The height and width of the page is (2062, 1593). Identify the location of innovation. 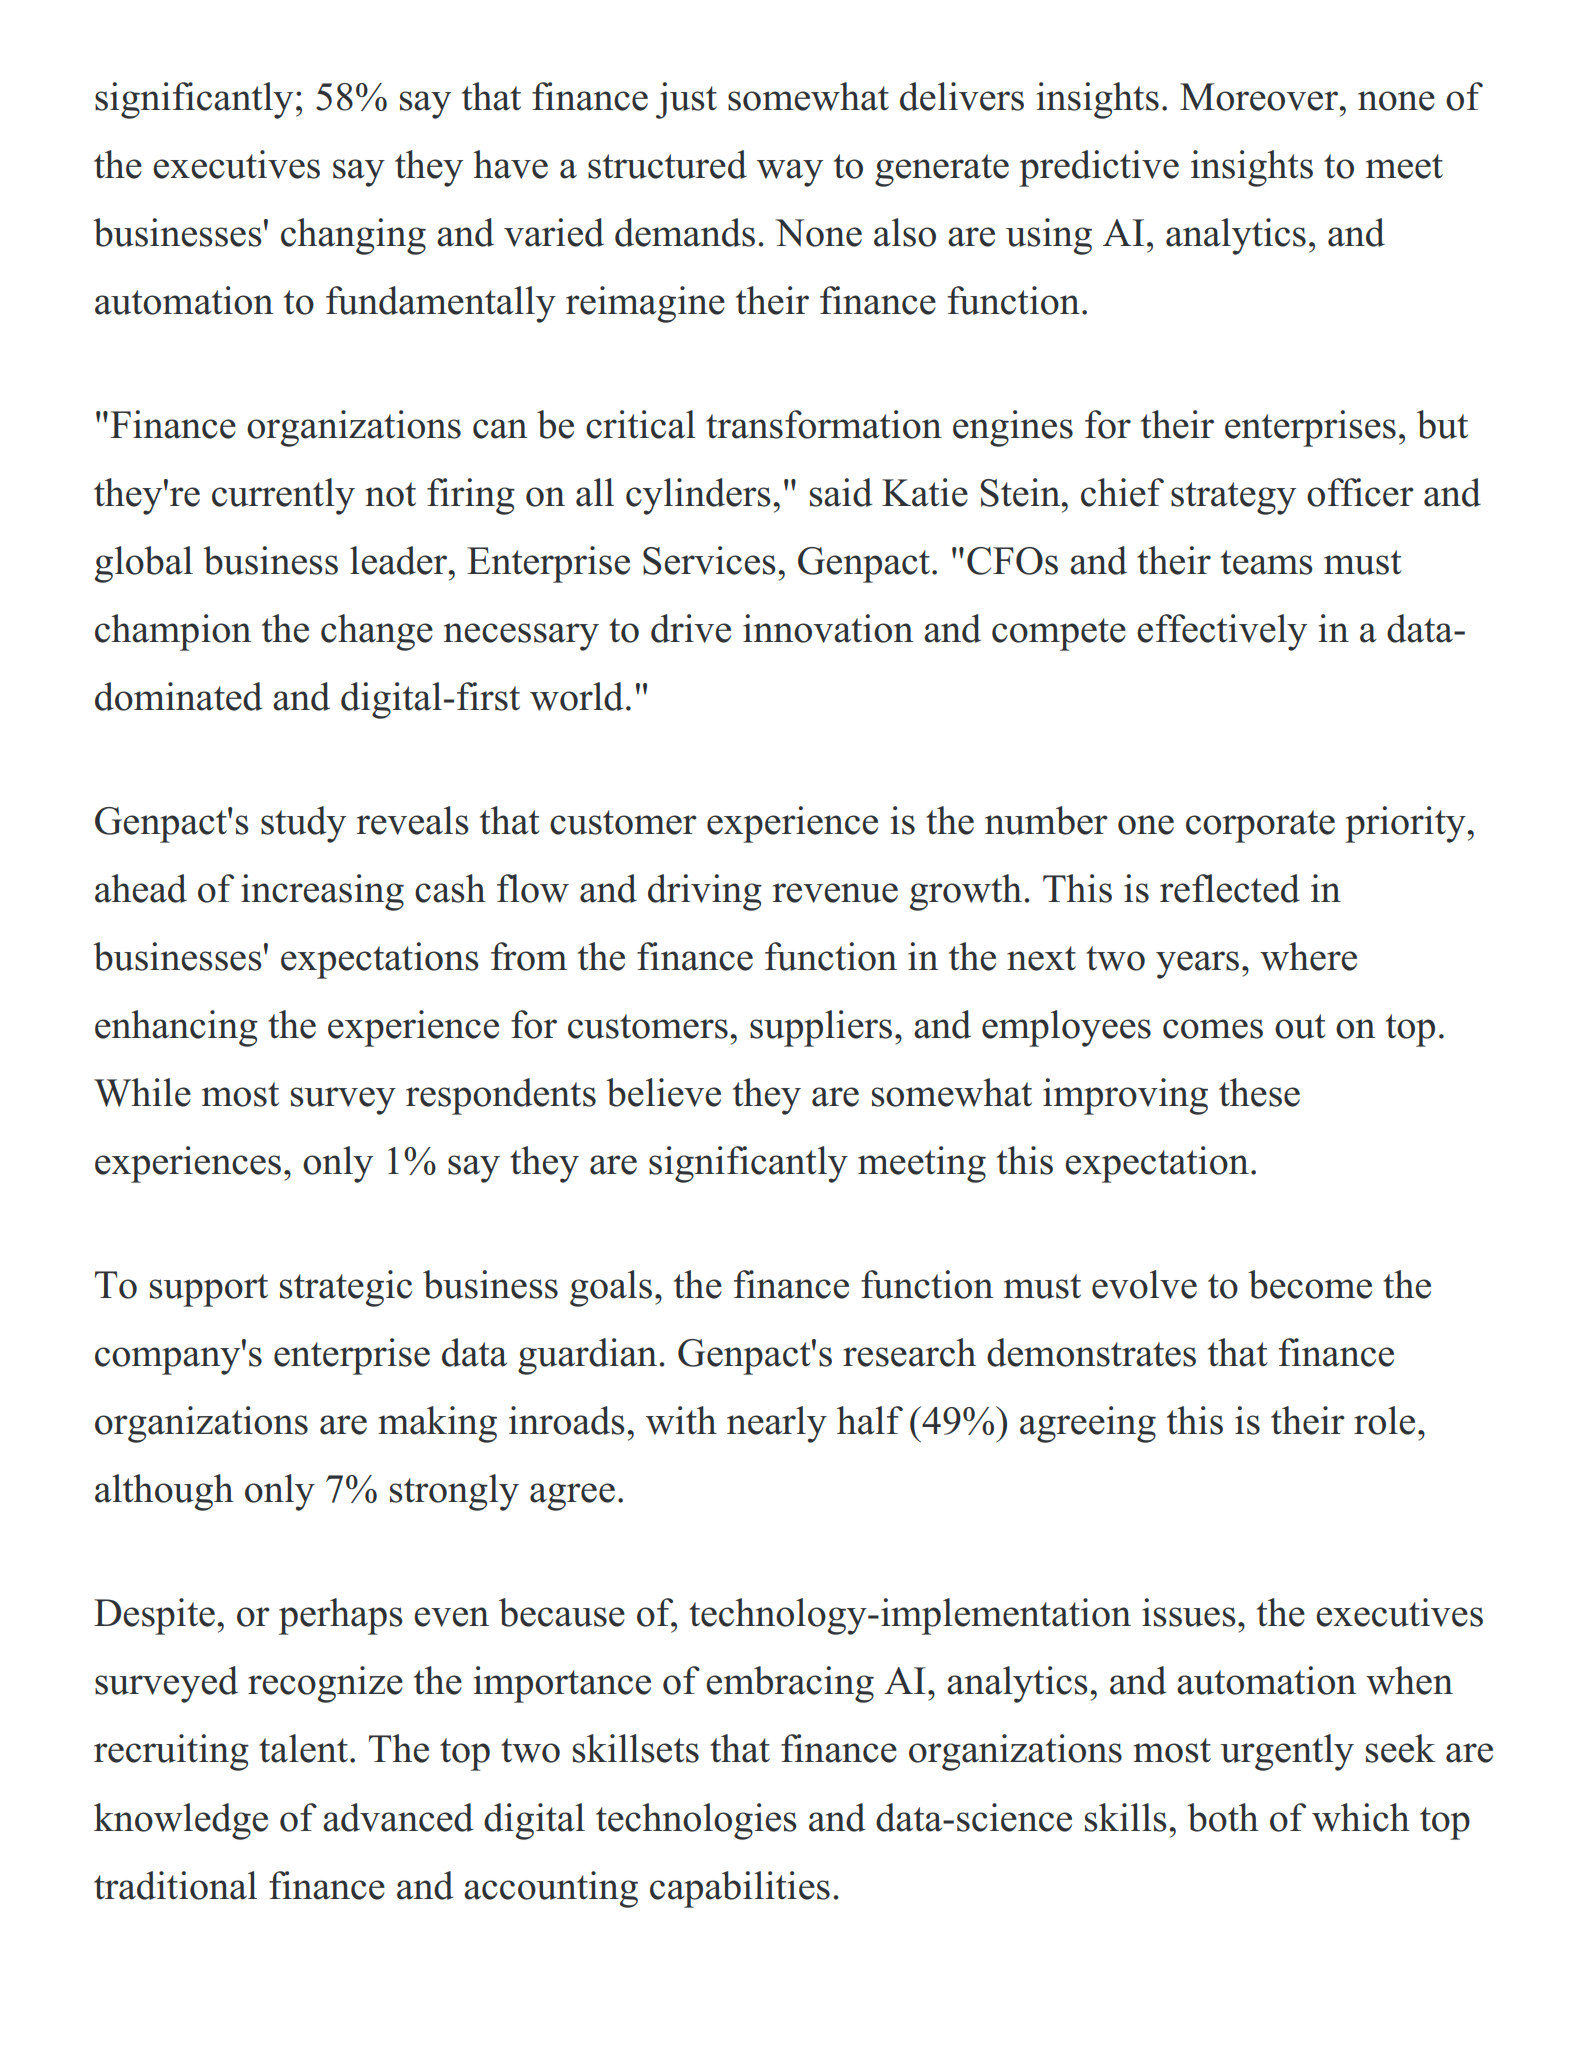
(828, 628).
